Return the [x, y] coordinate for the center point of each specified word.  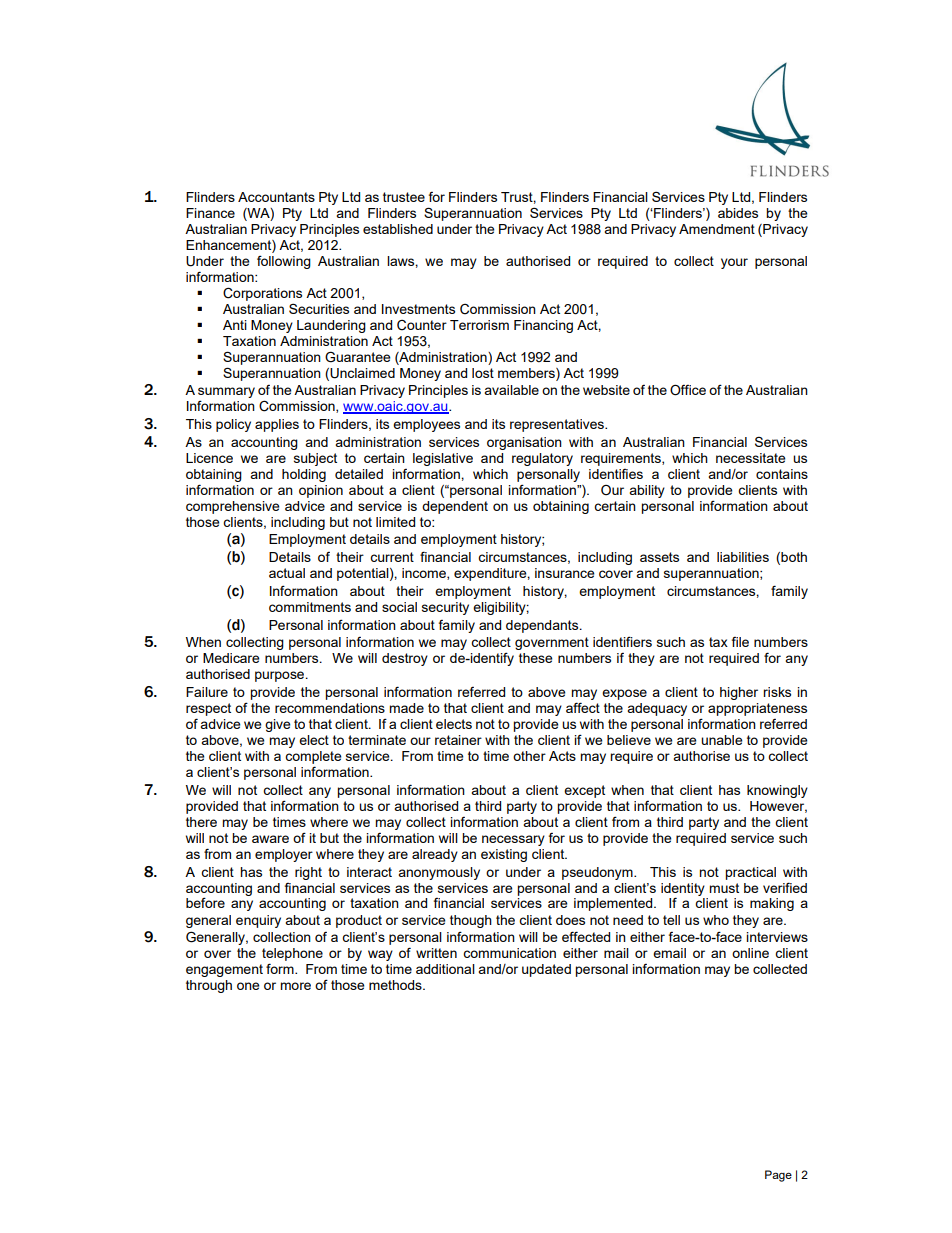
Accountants [276, 197]
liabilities [743, 557]
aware [270, 839]
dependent [455, 507]
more [295, 986]
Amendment [717, 229]
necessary [513, 840]
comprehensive [233, 507]
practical [750, 873]
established [398, 229]
